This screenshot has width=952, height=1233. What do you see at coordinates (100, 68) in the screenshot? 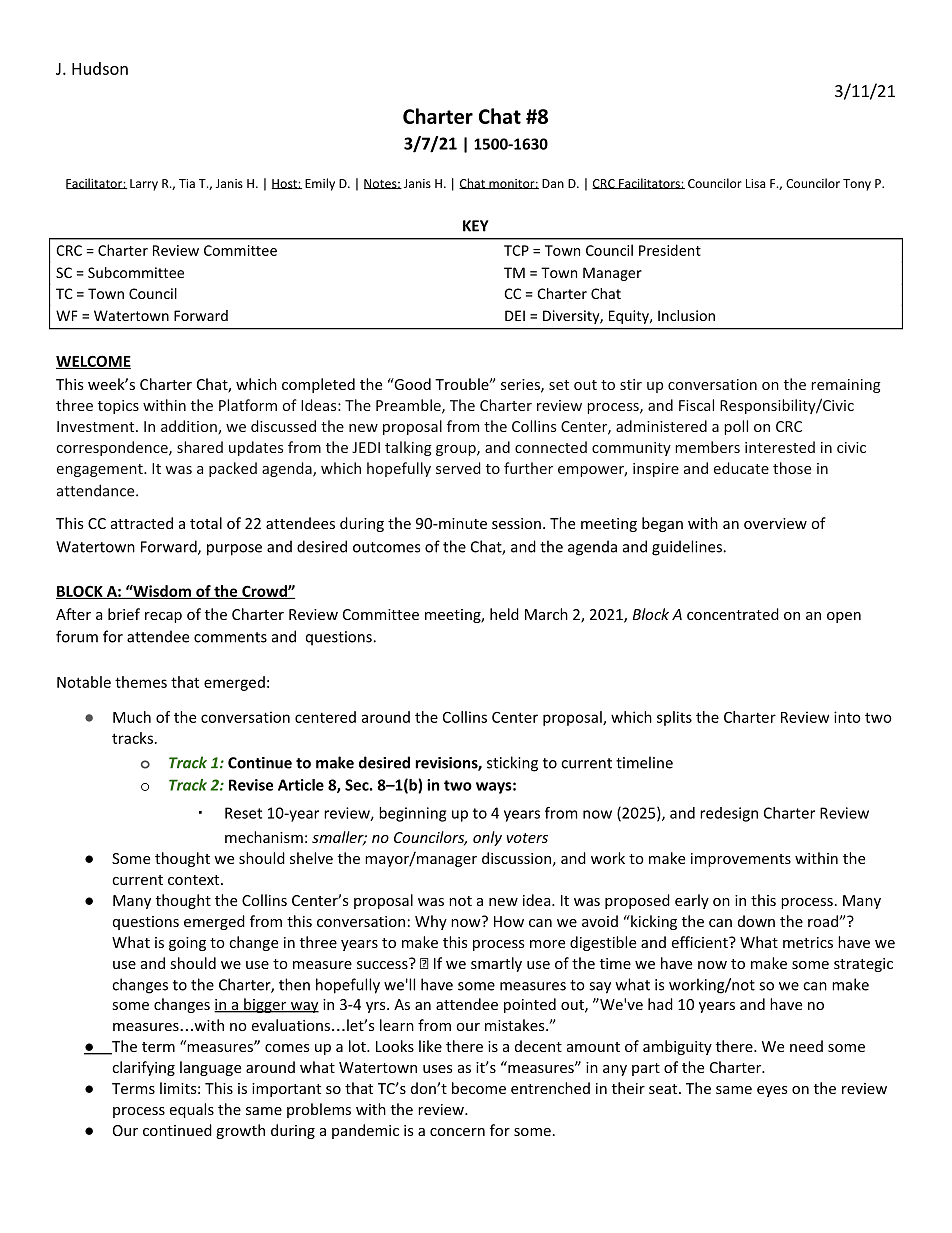
I see `Hudson` at bounding box center [100, 68].
